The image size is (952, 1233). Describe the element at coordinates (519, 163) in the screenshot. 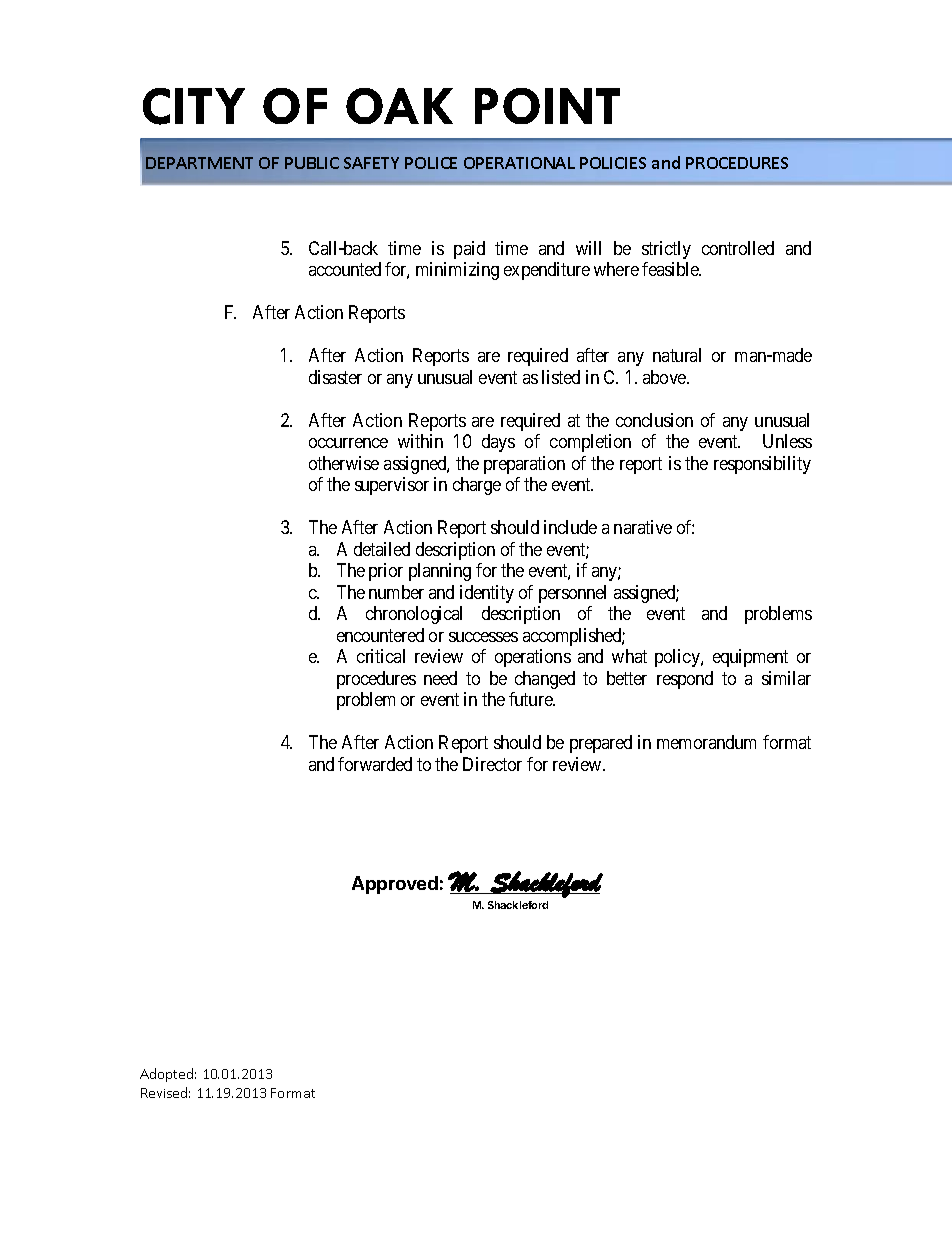

I see `OPERATIONAL` at that location.
